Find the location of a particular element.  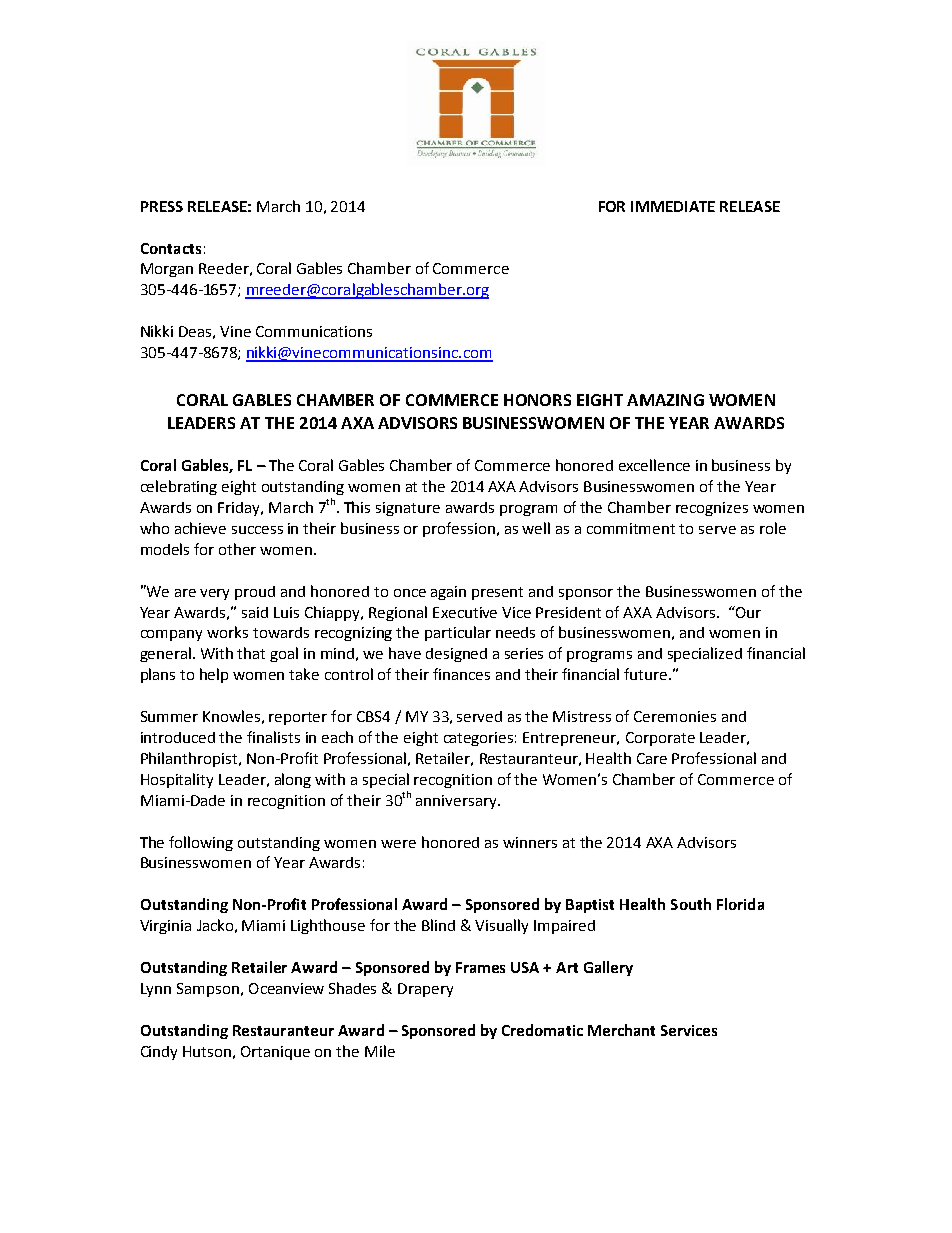

AMAZING is located at coordinates (665, 400).
